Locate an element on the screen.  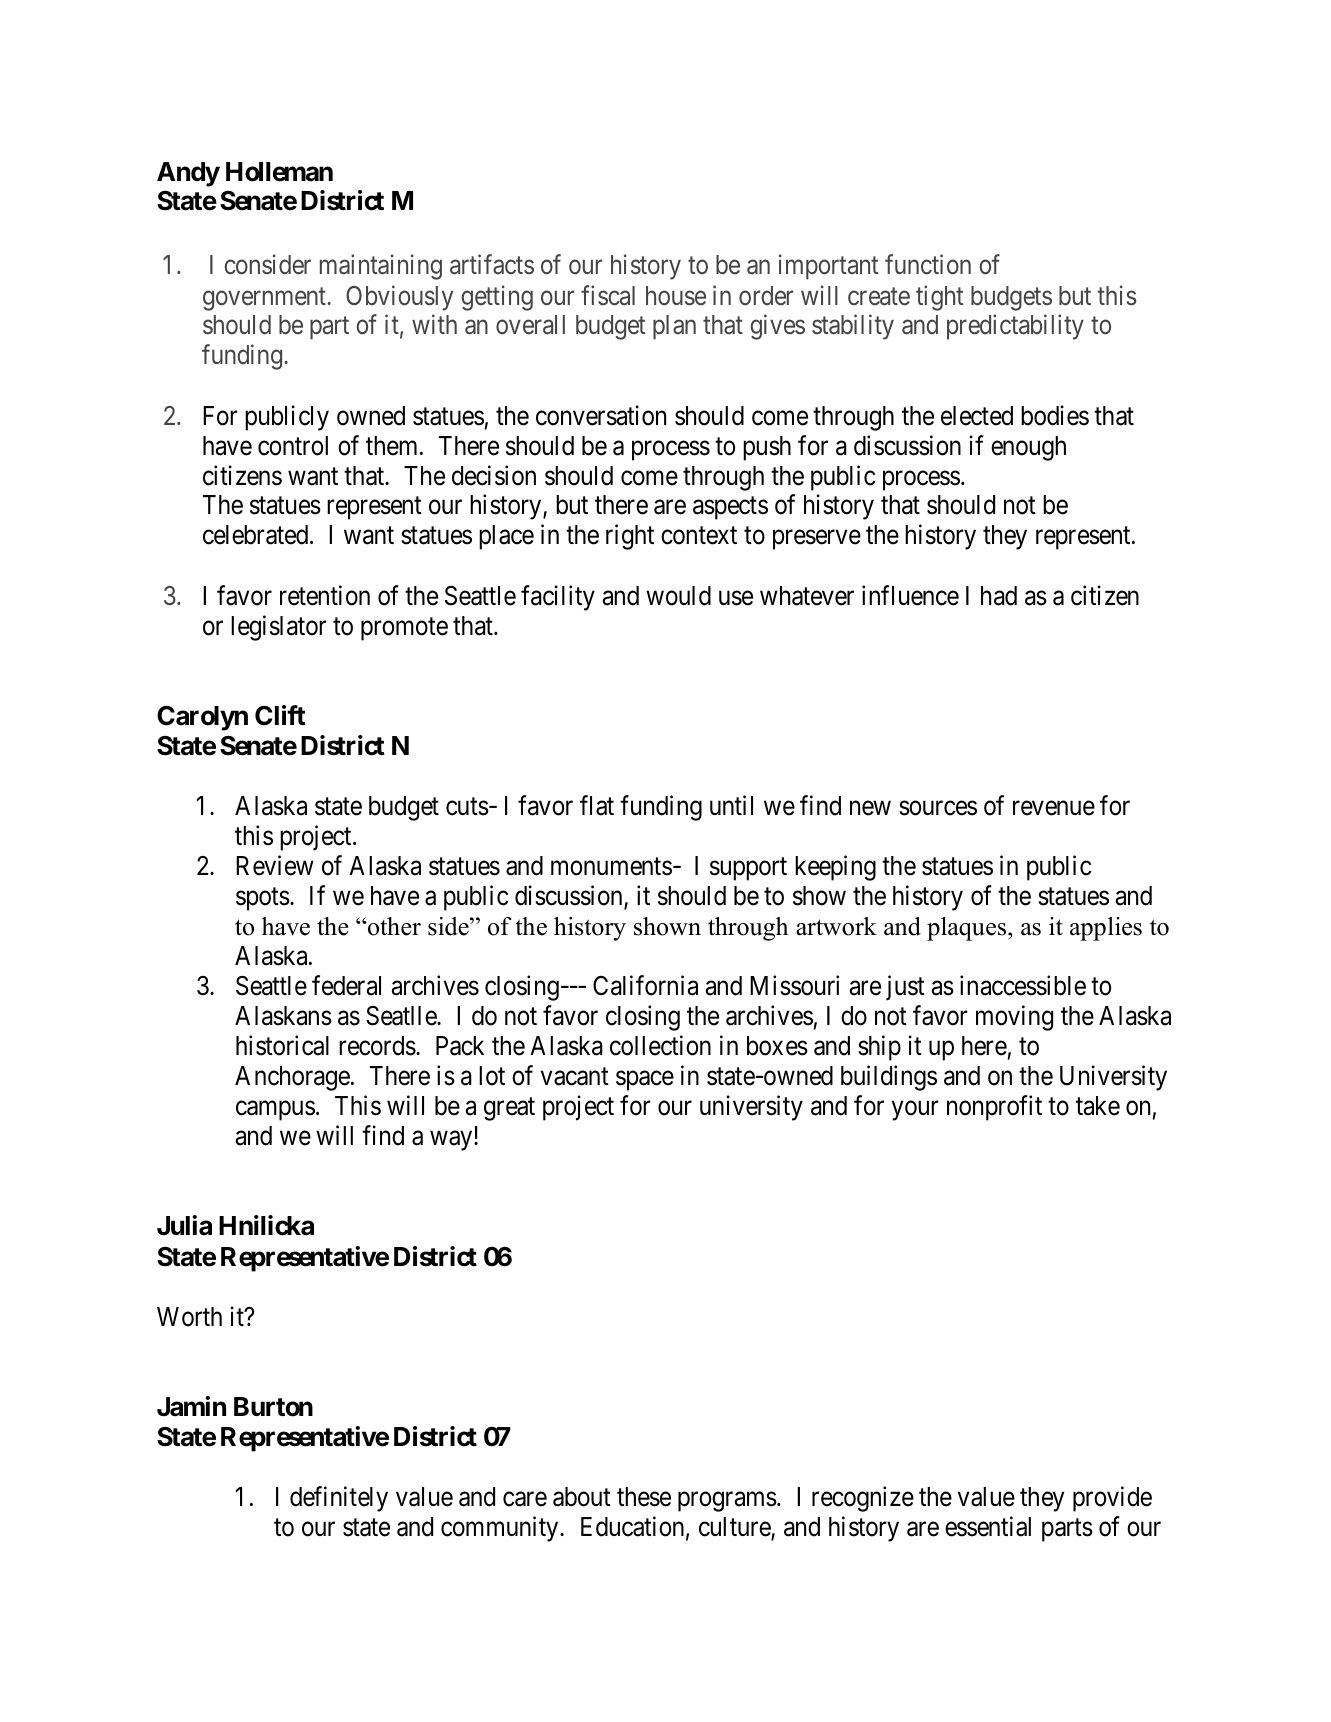
had is located at coordinates (999, 596).
